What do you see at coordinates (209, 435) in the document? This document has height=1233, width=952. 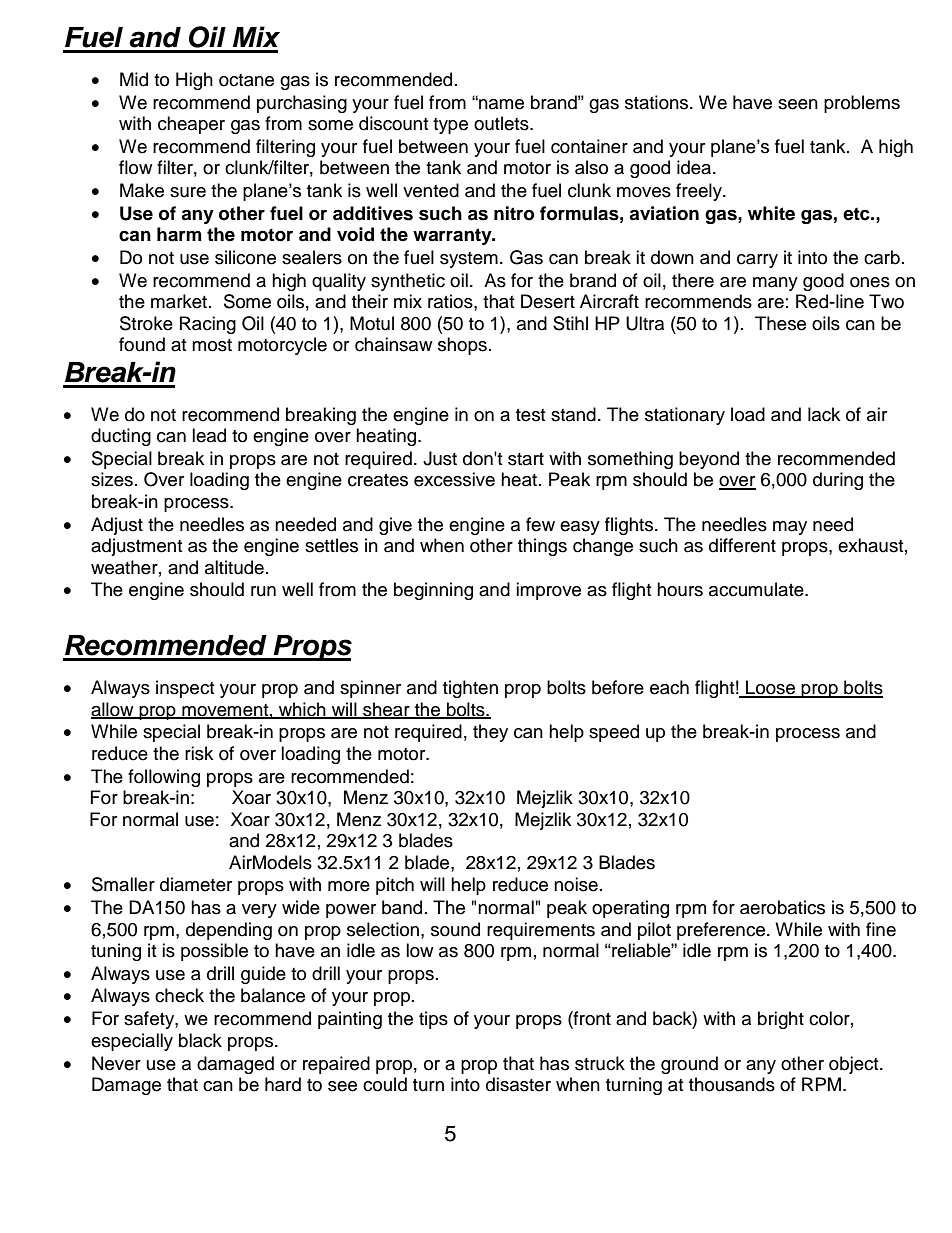 I see `lead` at bounding box center [209, 435].
